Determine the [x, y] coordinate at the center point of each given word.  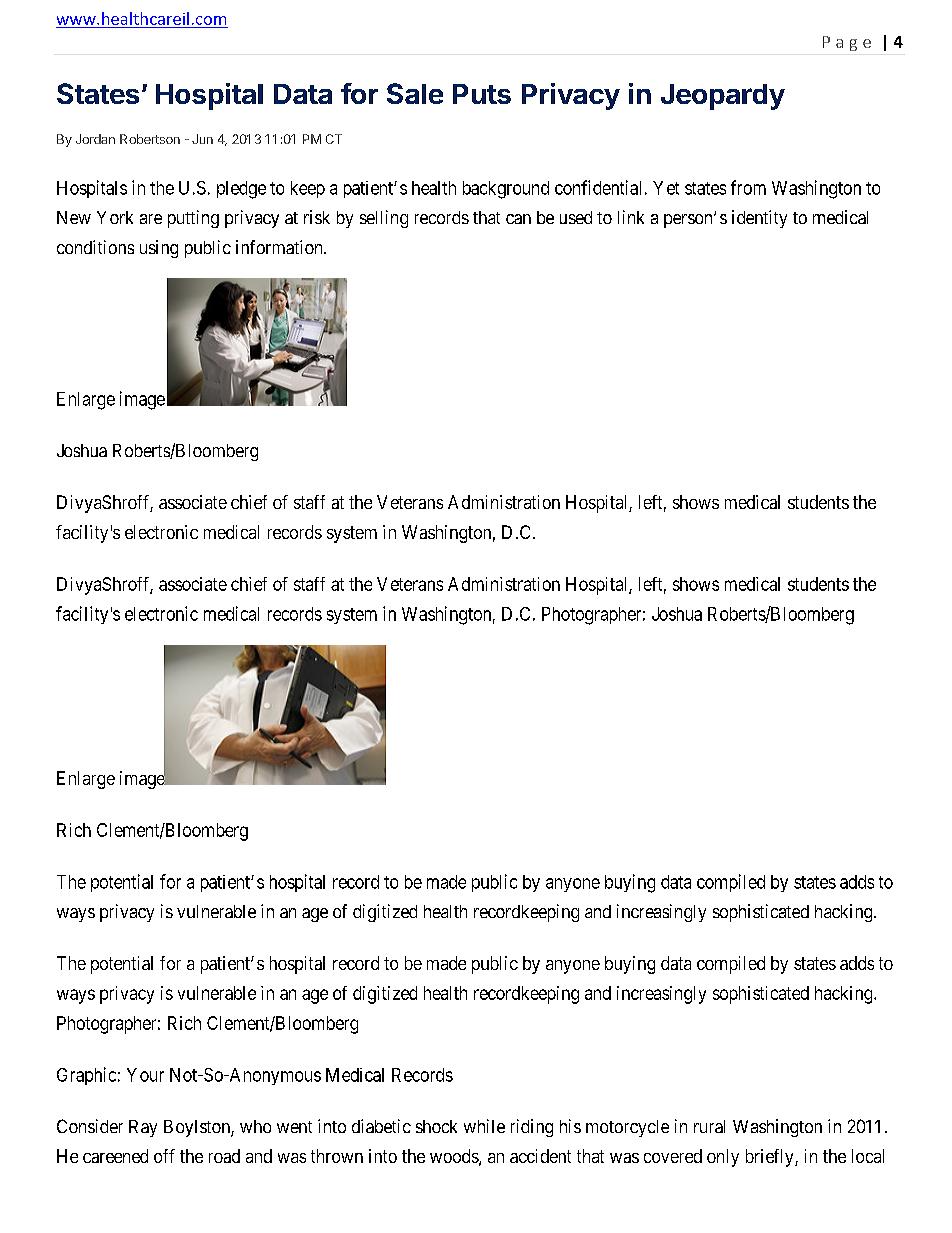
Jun [202, 139]
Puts [482, 94]
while [484, 1126]
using [159, 249]
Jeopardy [723, 97]
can [518, 219]
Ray [143, 1128]
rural [709, 1126]
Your [145, 1075]
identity [759, 219]
